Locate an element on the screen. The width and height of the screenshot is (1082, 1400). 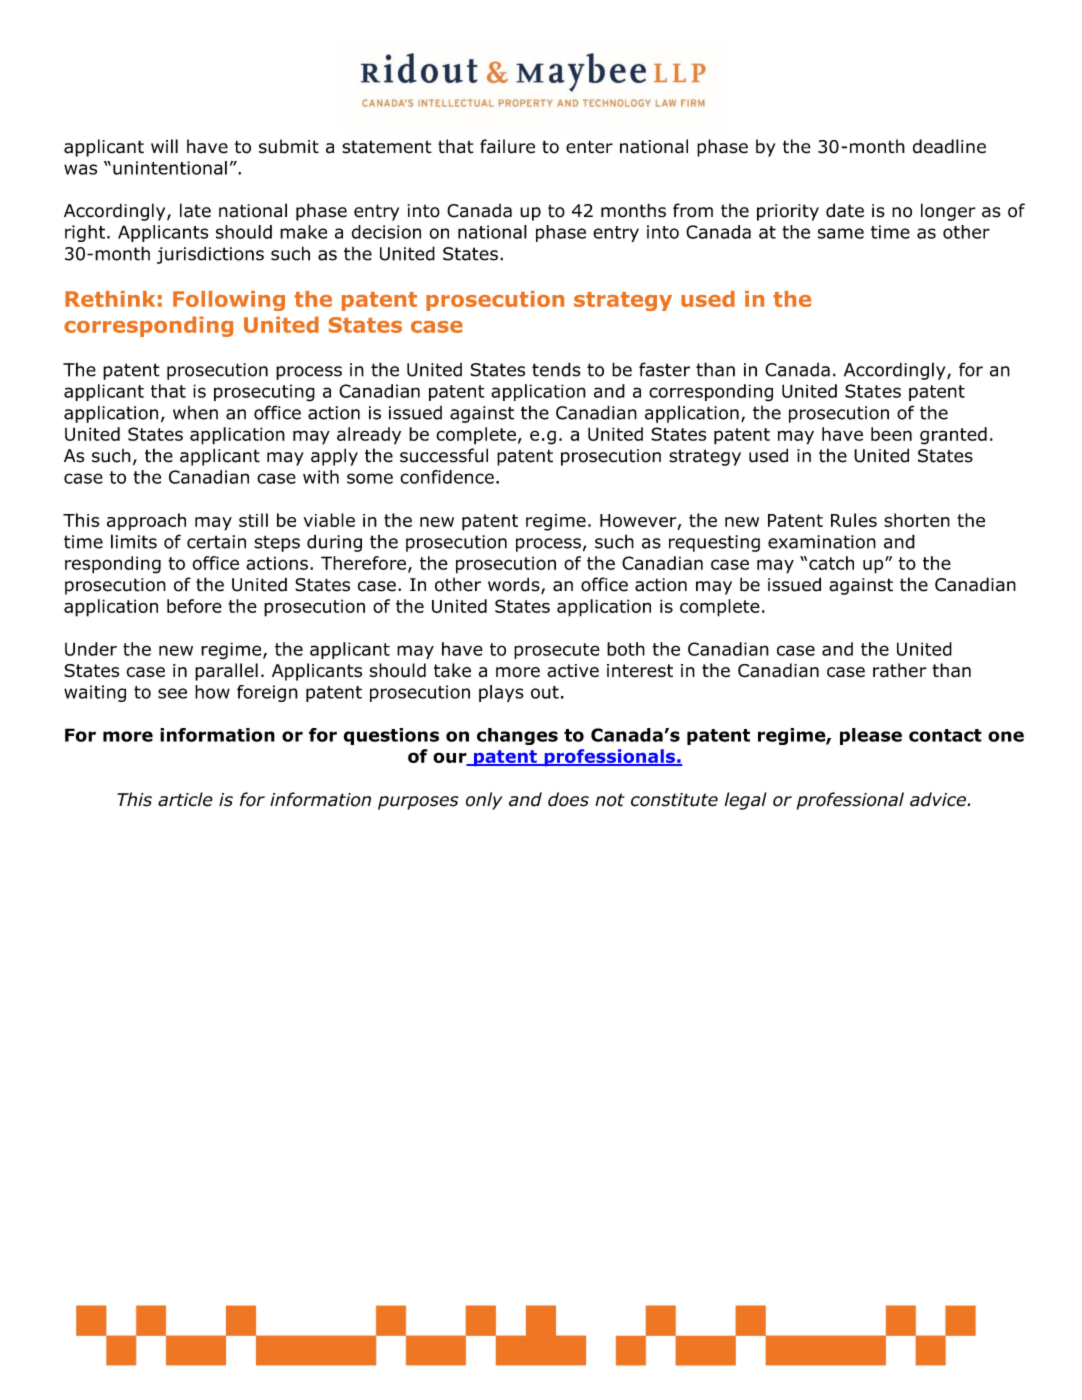
confidence is located at coordinates (447, 477).
